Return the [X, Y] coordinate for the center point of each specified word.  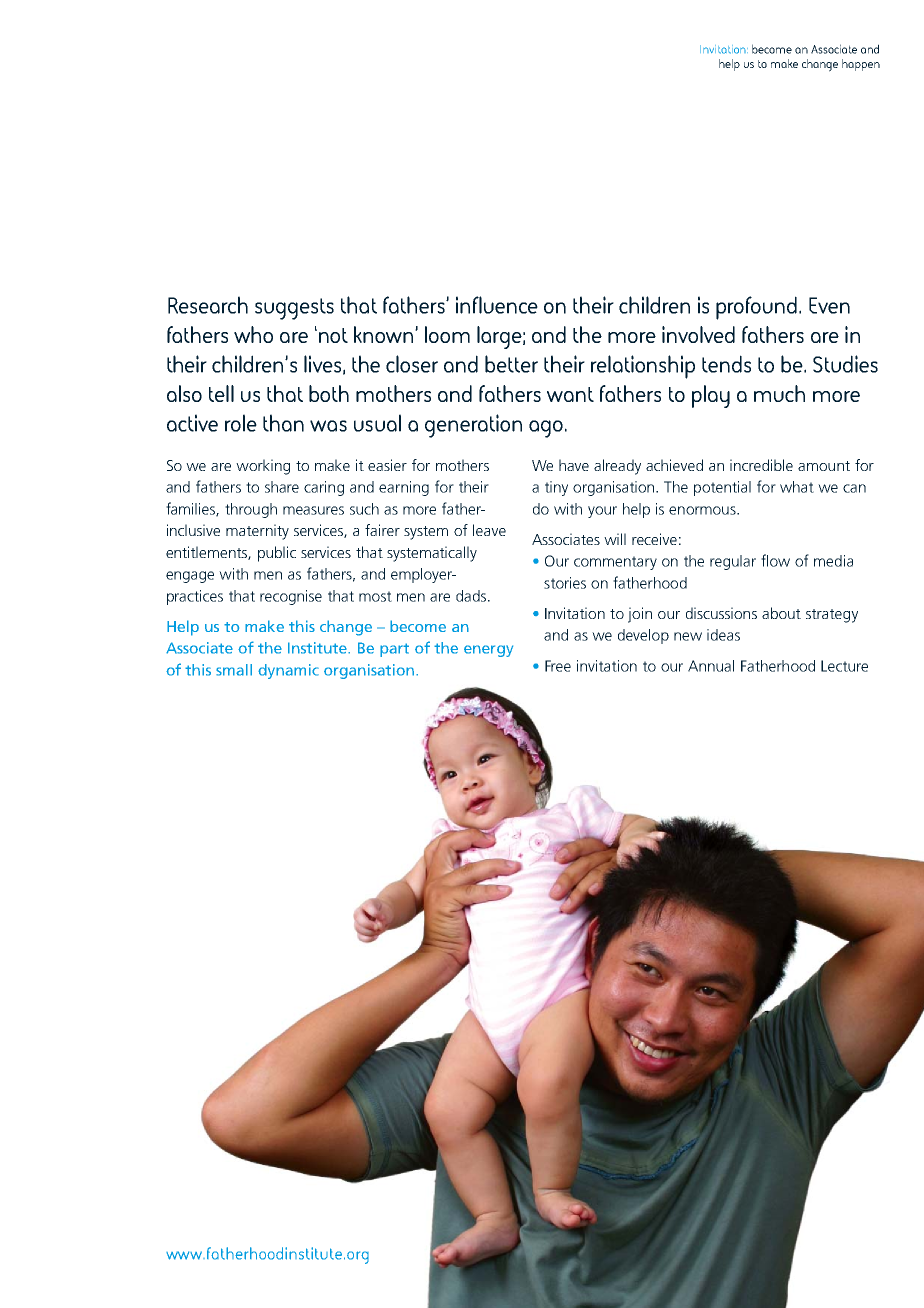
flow [775, 560]
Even [829, 305]
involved [698, 334]
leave [489, 530]
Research [208, 305]
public [277, 554]
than [283, 423]
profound [756, 308]
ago [546, 429]
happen [861, 65]
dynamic [288, 671]
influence [497, 305]
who [253, 334]
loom [447, 334]
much [779, 393]
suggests [294, 309]
